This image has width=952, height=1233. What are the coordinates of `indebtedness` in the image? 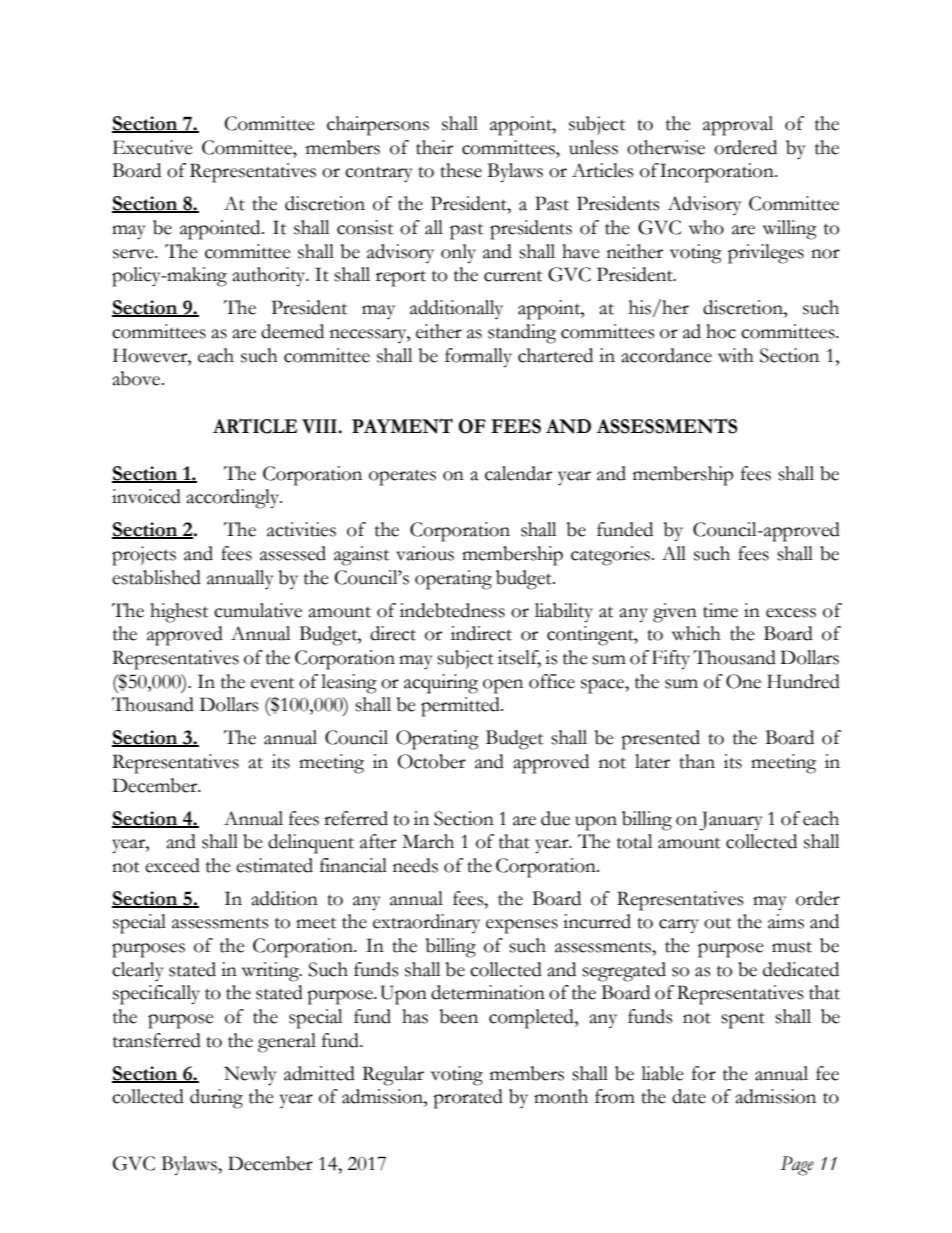 It's located at (452, 610).
